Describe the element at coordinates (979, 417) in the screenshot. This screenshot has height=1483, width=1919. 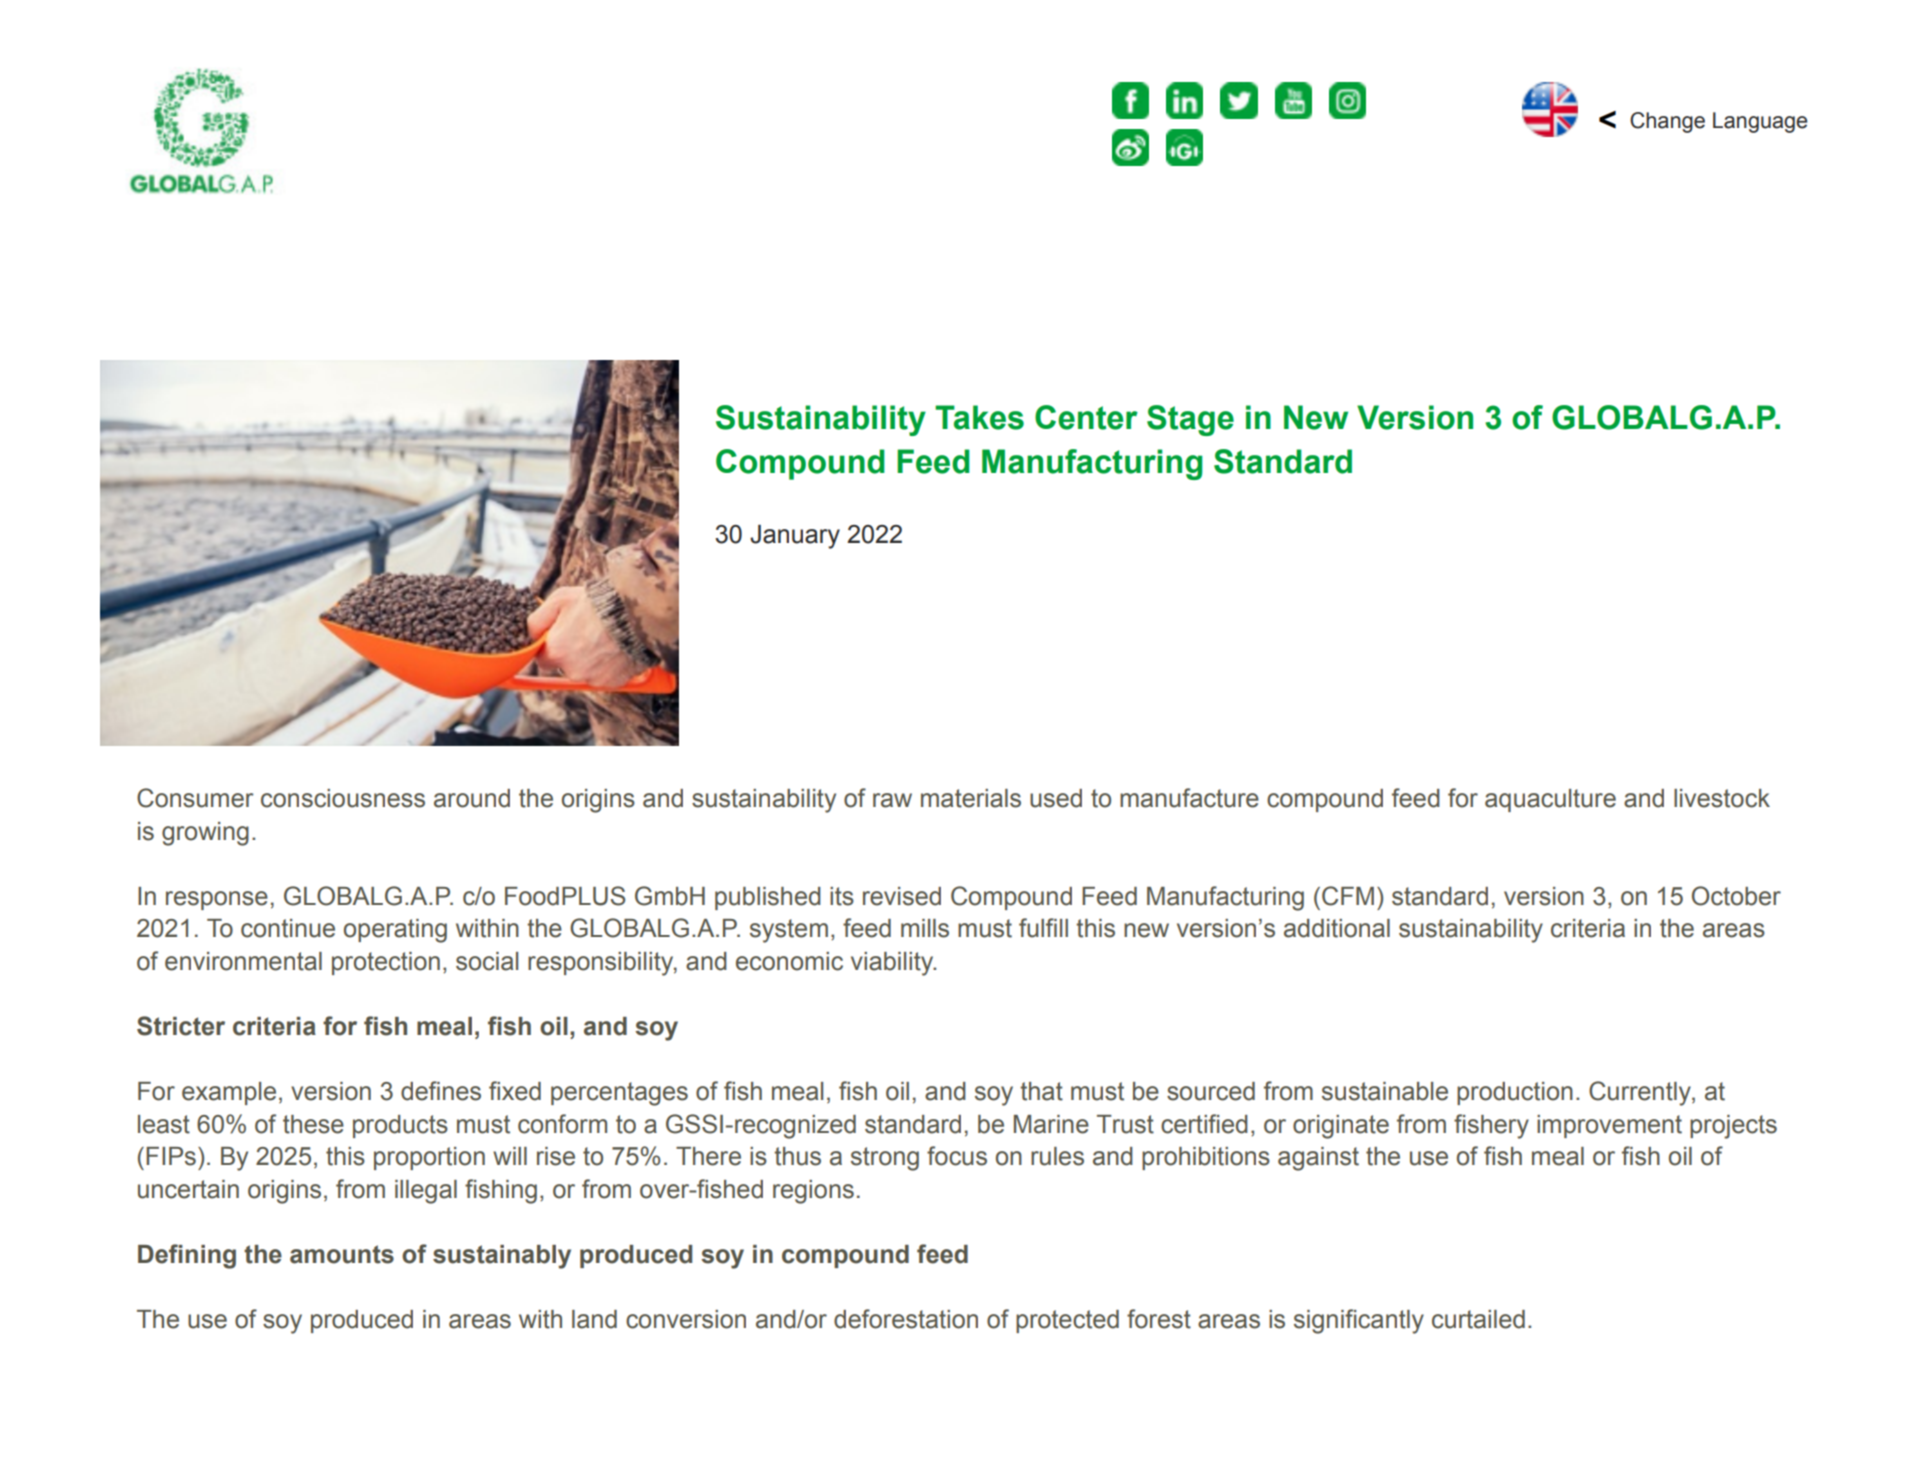
I see `Takes` at that location.
